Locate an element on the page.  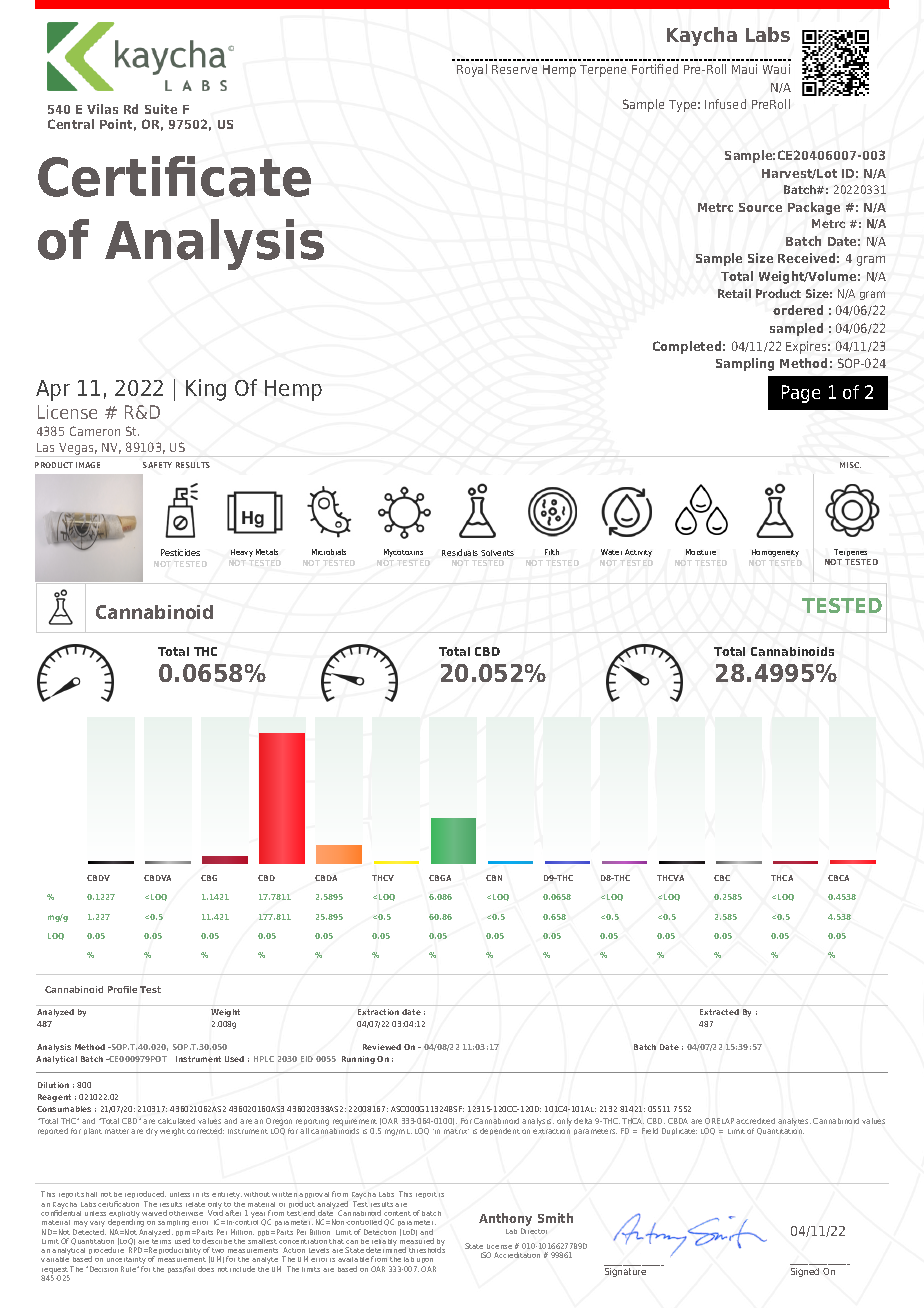
CBCA is located at coordinates (838, 878).
